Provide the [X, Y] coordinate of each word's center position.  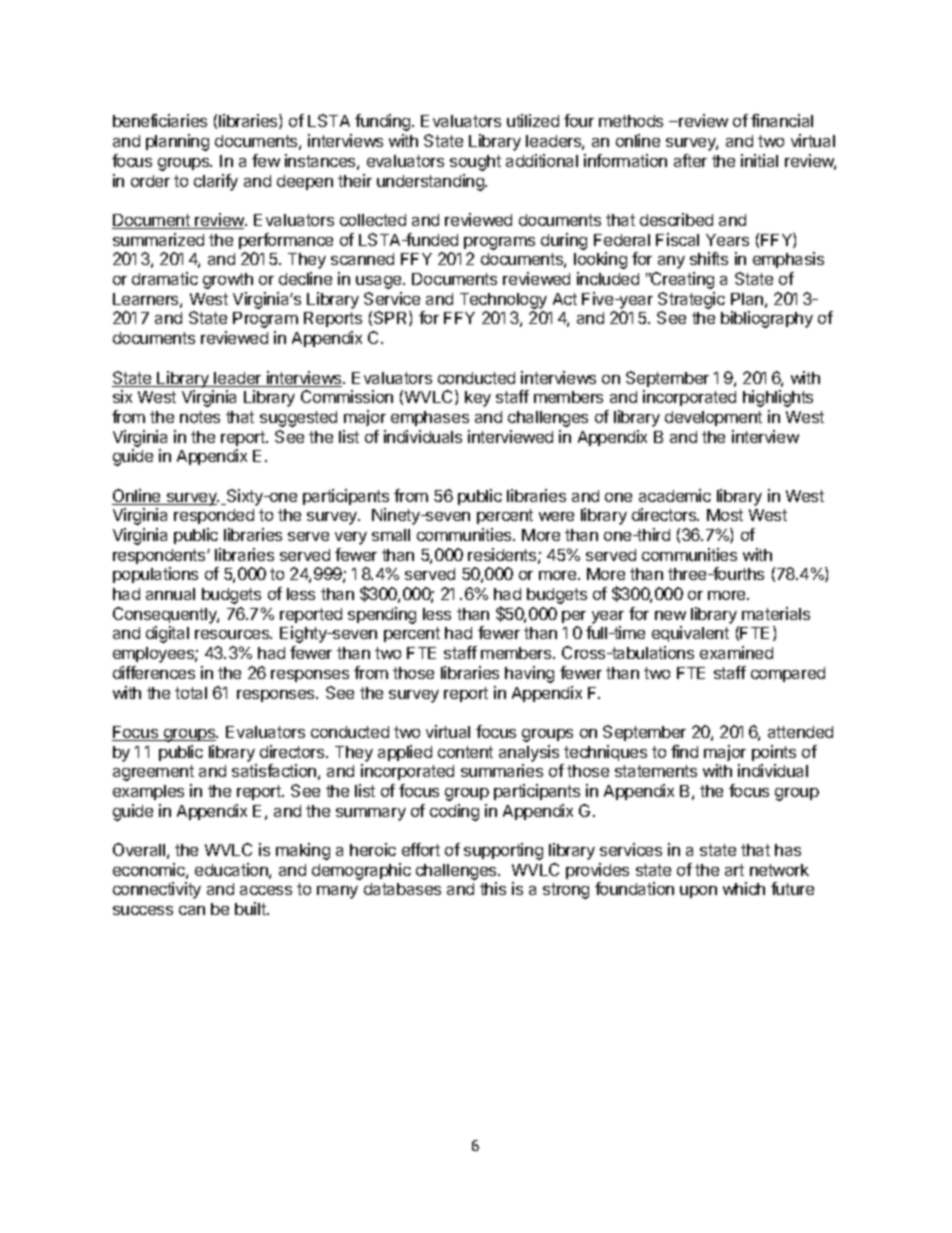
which [744, 888]
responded [214, 516]
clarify [216, 182]
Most [725, 515]
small [391, 535]
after [690, 160]
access [266, 890]
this [493, 888]
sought [475, 163]
